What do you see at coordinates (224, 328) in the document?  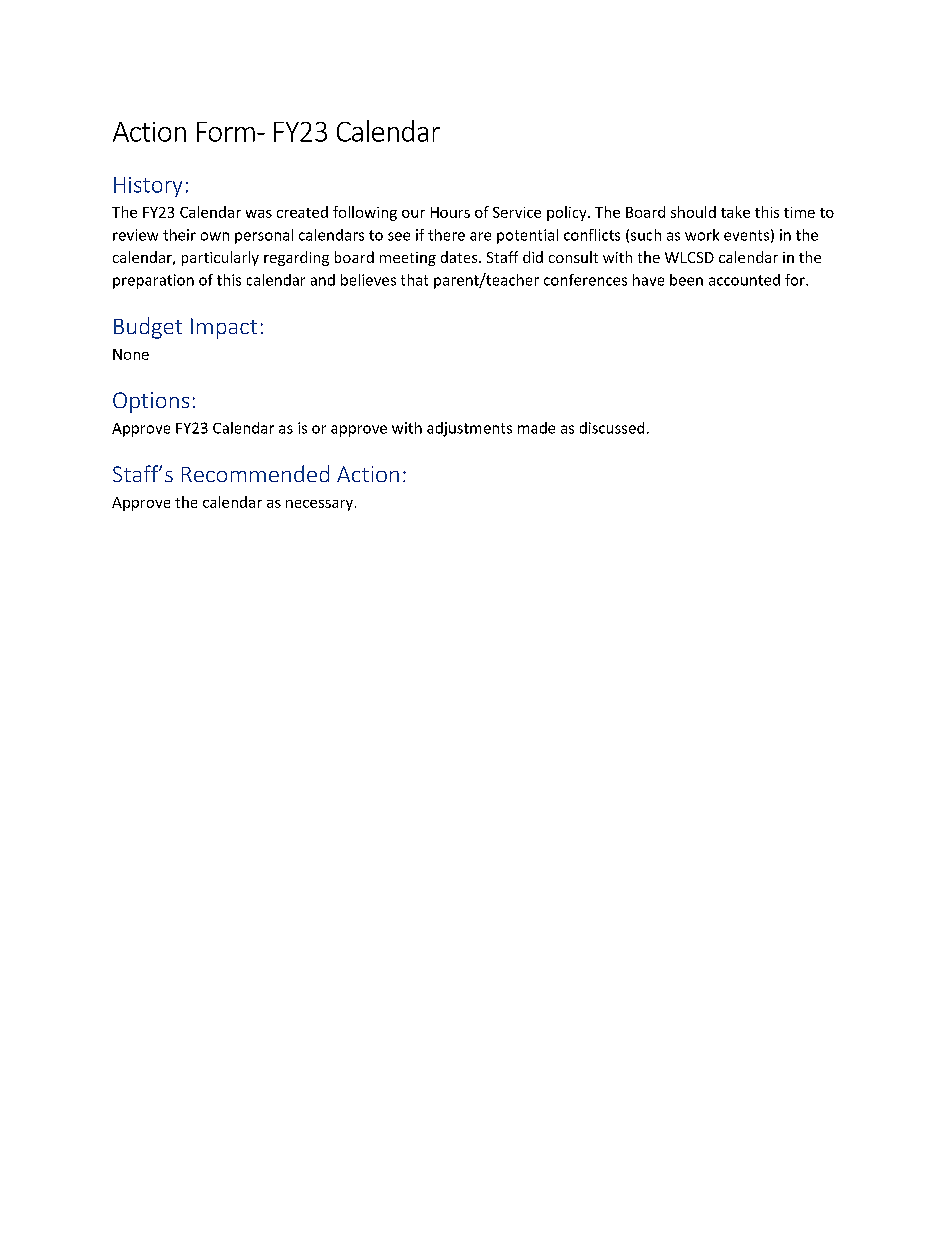 I see `Impact` at bounding box center [224, 328].
